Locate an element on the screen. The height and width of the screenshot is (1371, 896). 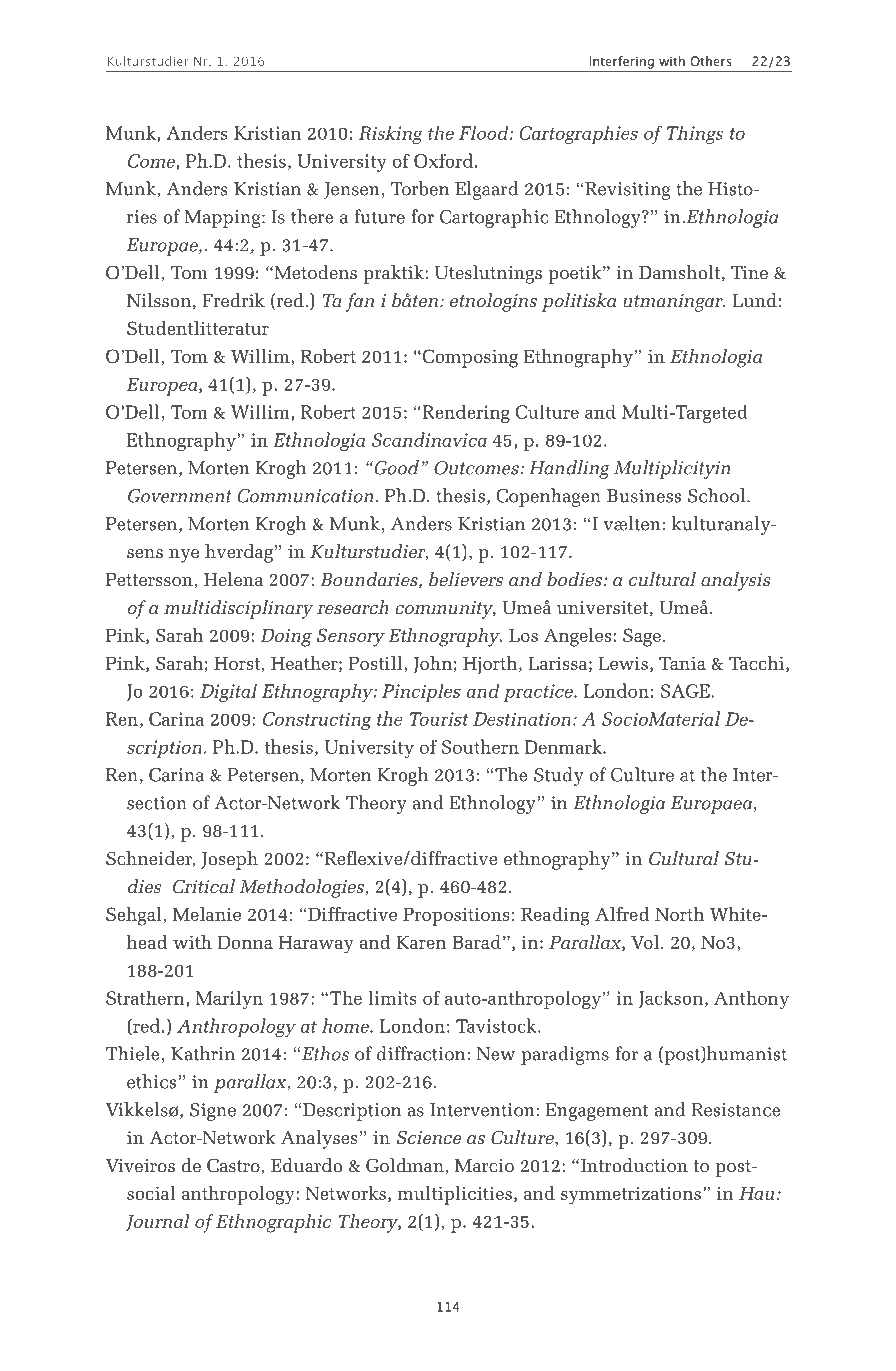
School is located at coordinates (718, 495).
